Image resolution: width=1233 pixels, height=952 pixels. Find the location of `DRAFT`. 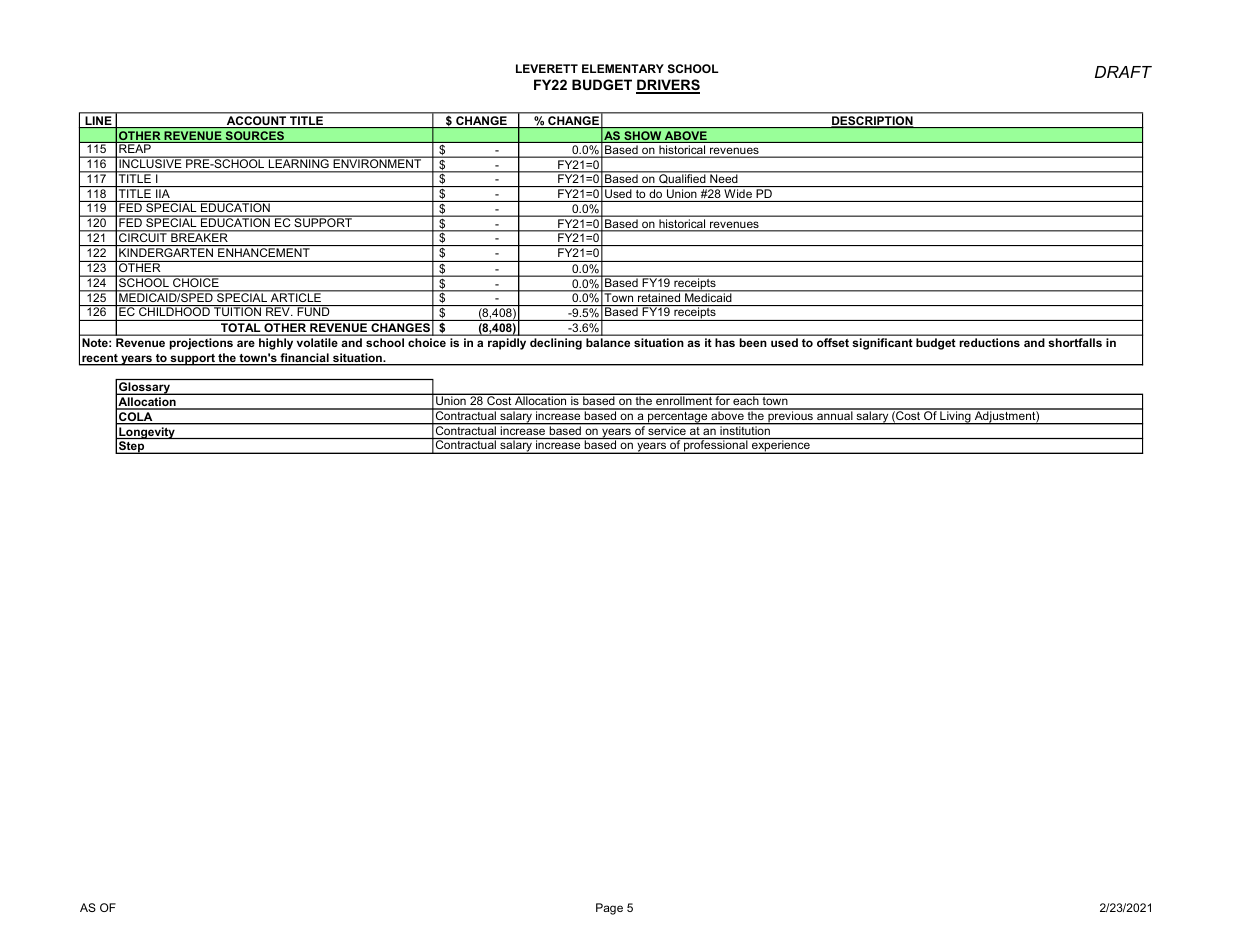

DRAFT is located at coordinates (1123, 72).
